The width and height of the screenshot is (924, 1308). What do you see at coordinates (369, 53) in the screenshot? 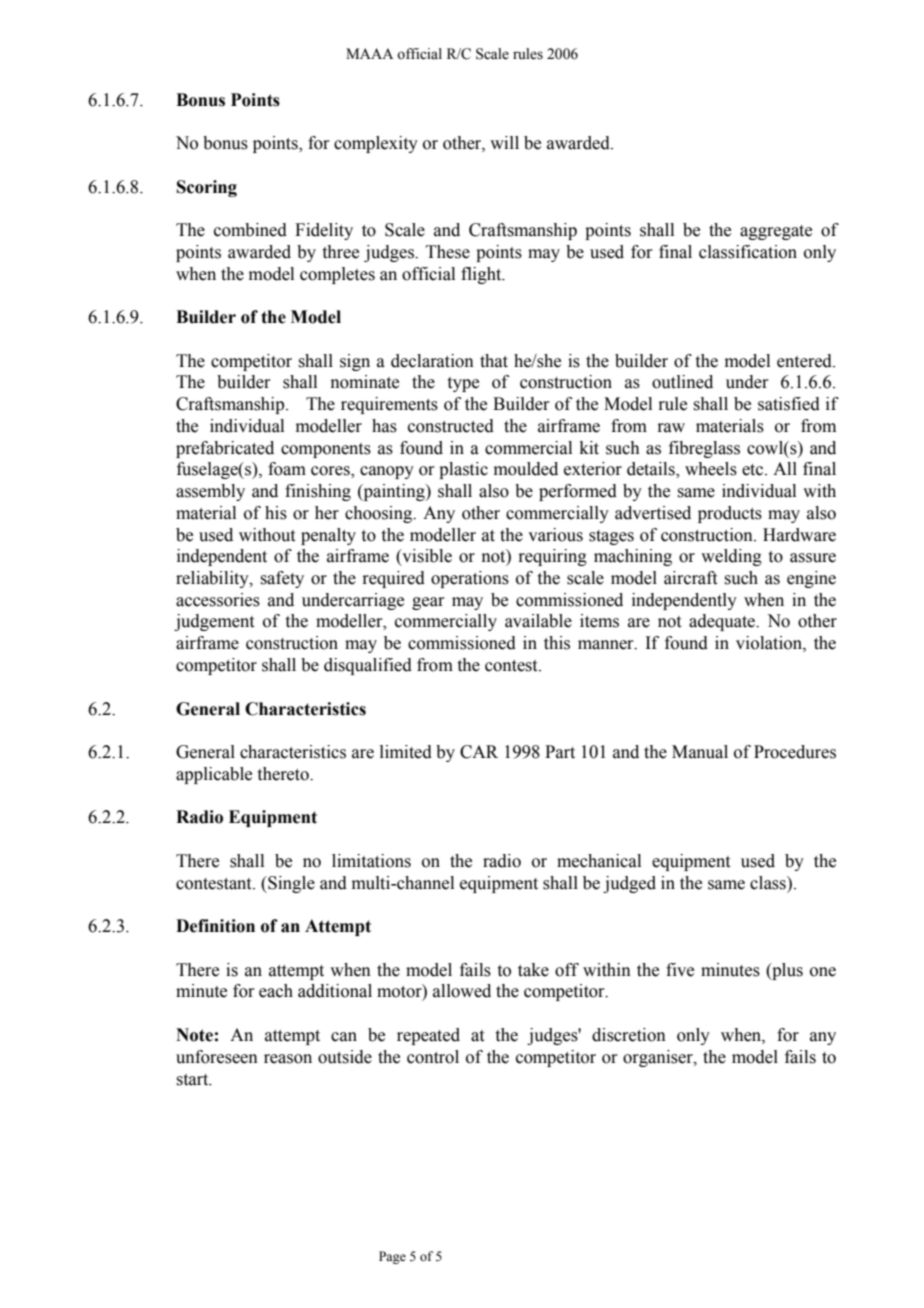
I see `MAAA` at bounding box center [369, 53].
